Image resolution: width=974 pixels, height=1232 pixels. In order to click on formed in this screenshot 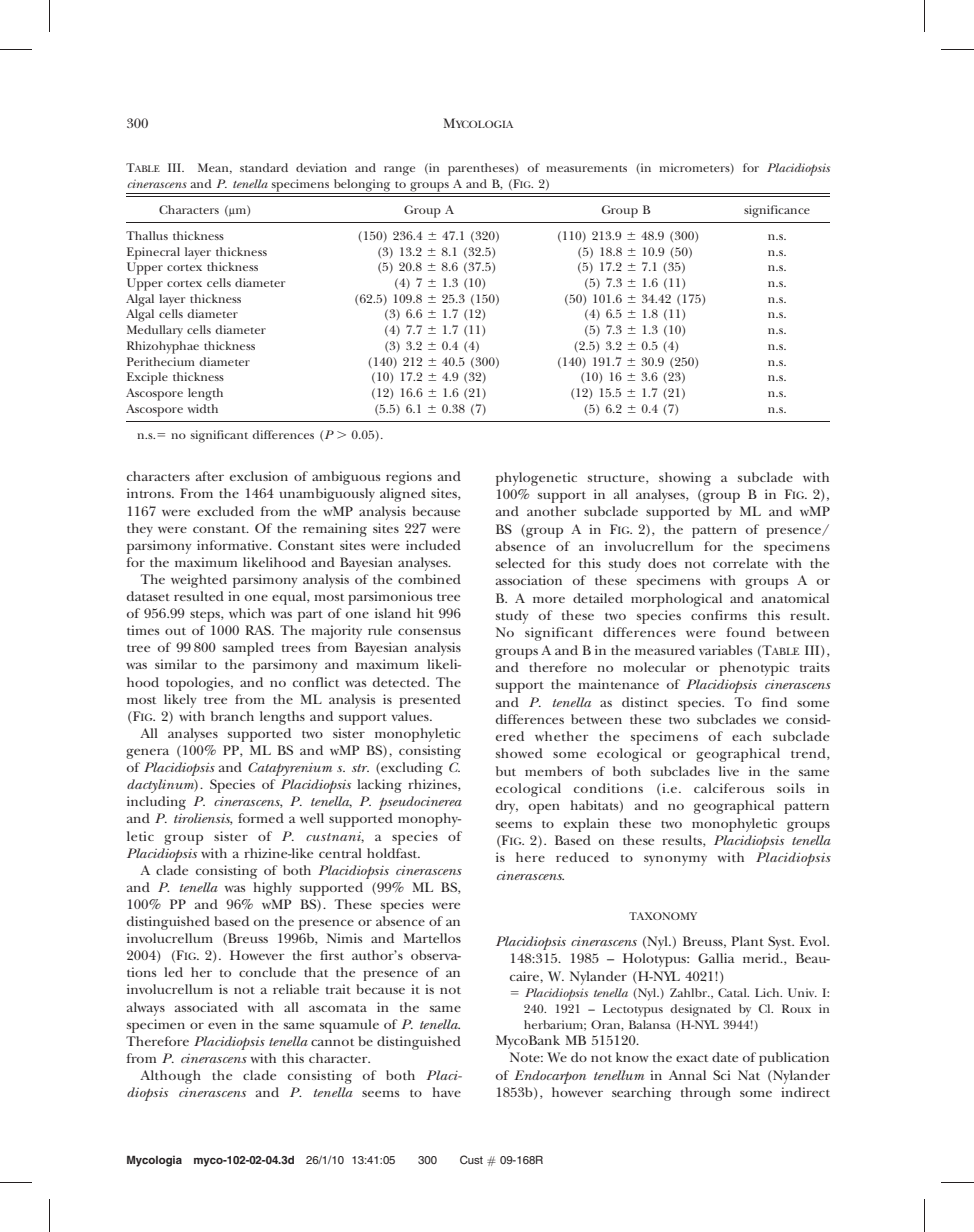, I will do `click(261, 818)`.
